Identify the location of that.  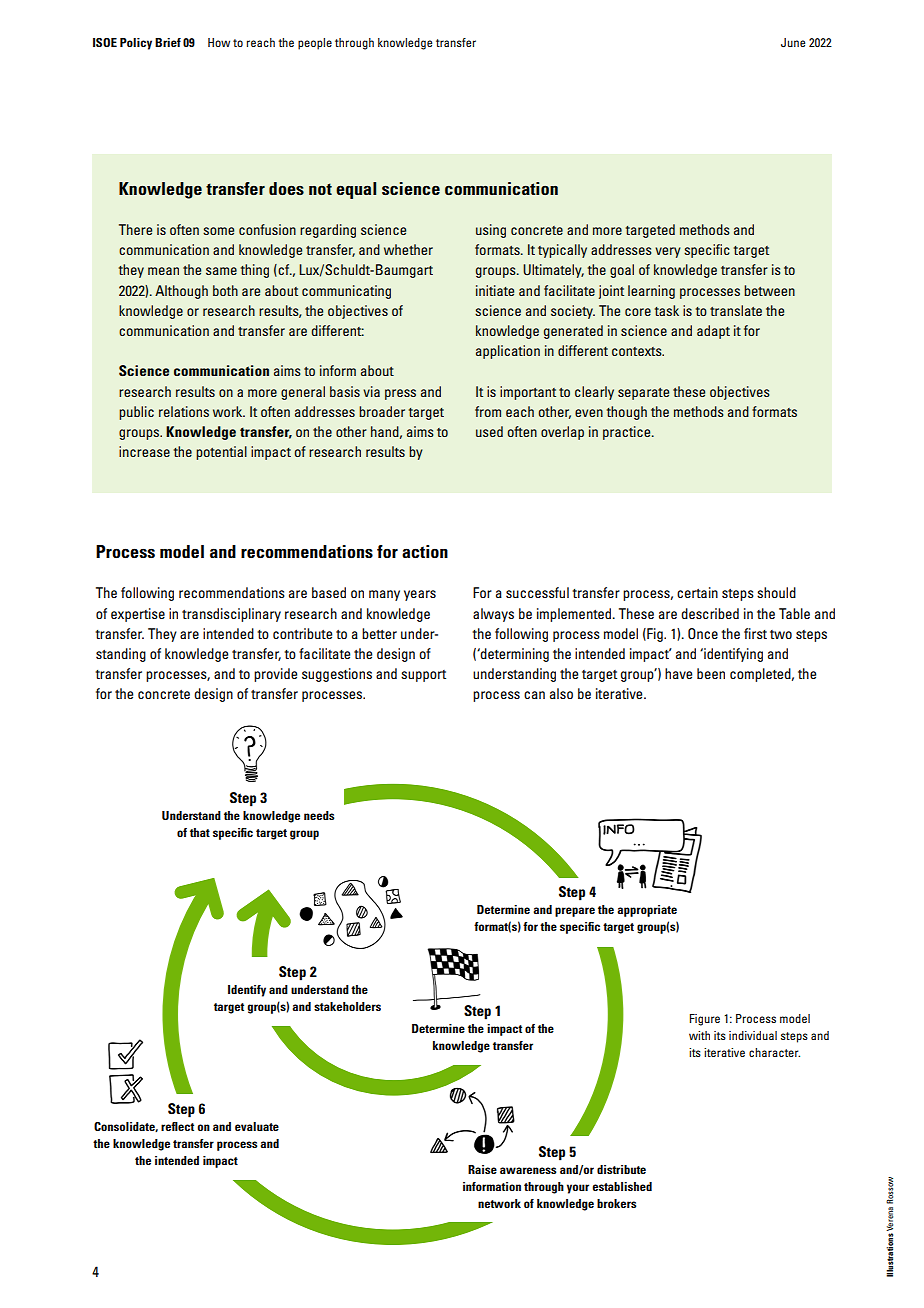
(200, 832).
